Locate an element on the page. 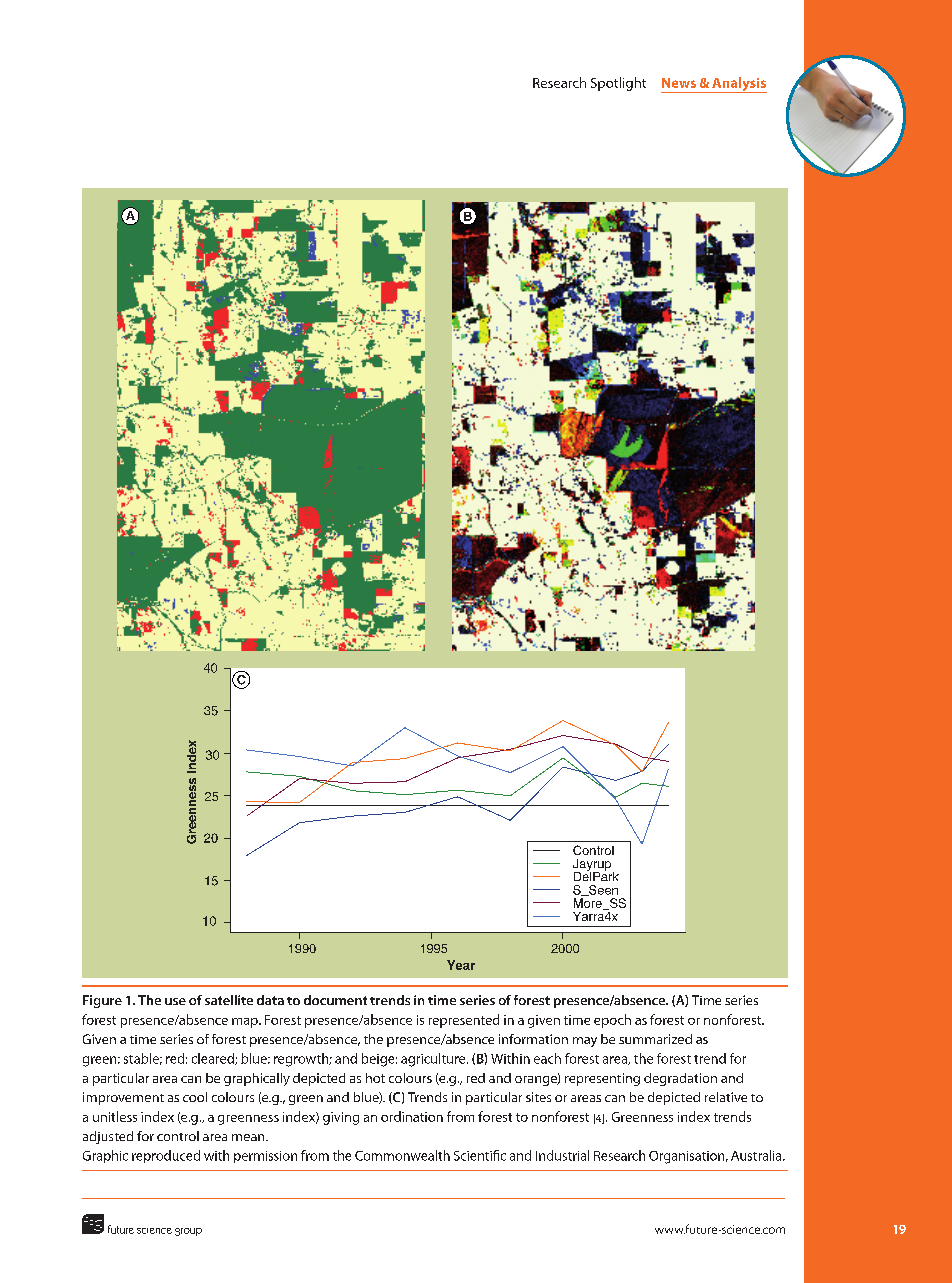 The width and height of the page is (952, 1283). use is located at coordinates (175, 1001).
